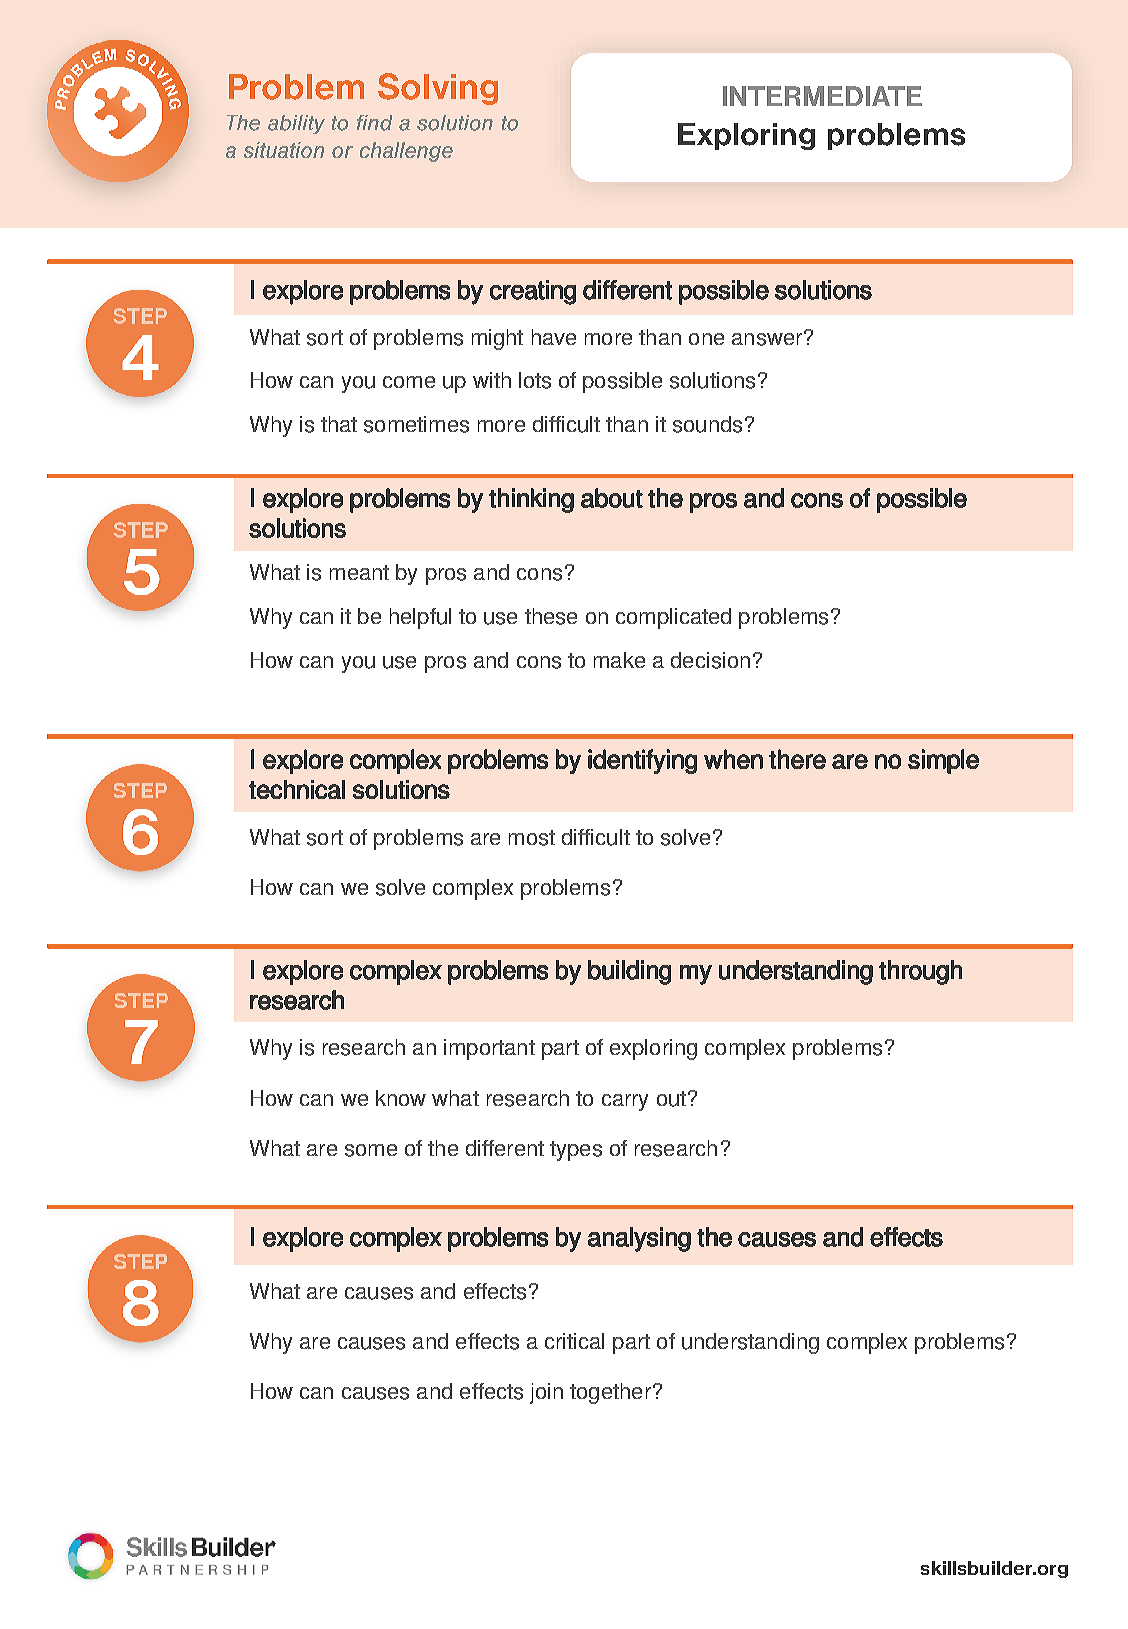 The height and width of the page is (1629, 1128). I want to click on know, so click(401, 1098).
